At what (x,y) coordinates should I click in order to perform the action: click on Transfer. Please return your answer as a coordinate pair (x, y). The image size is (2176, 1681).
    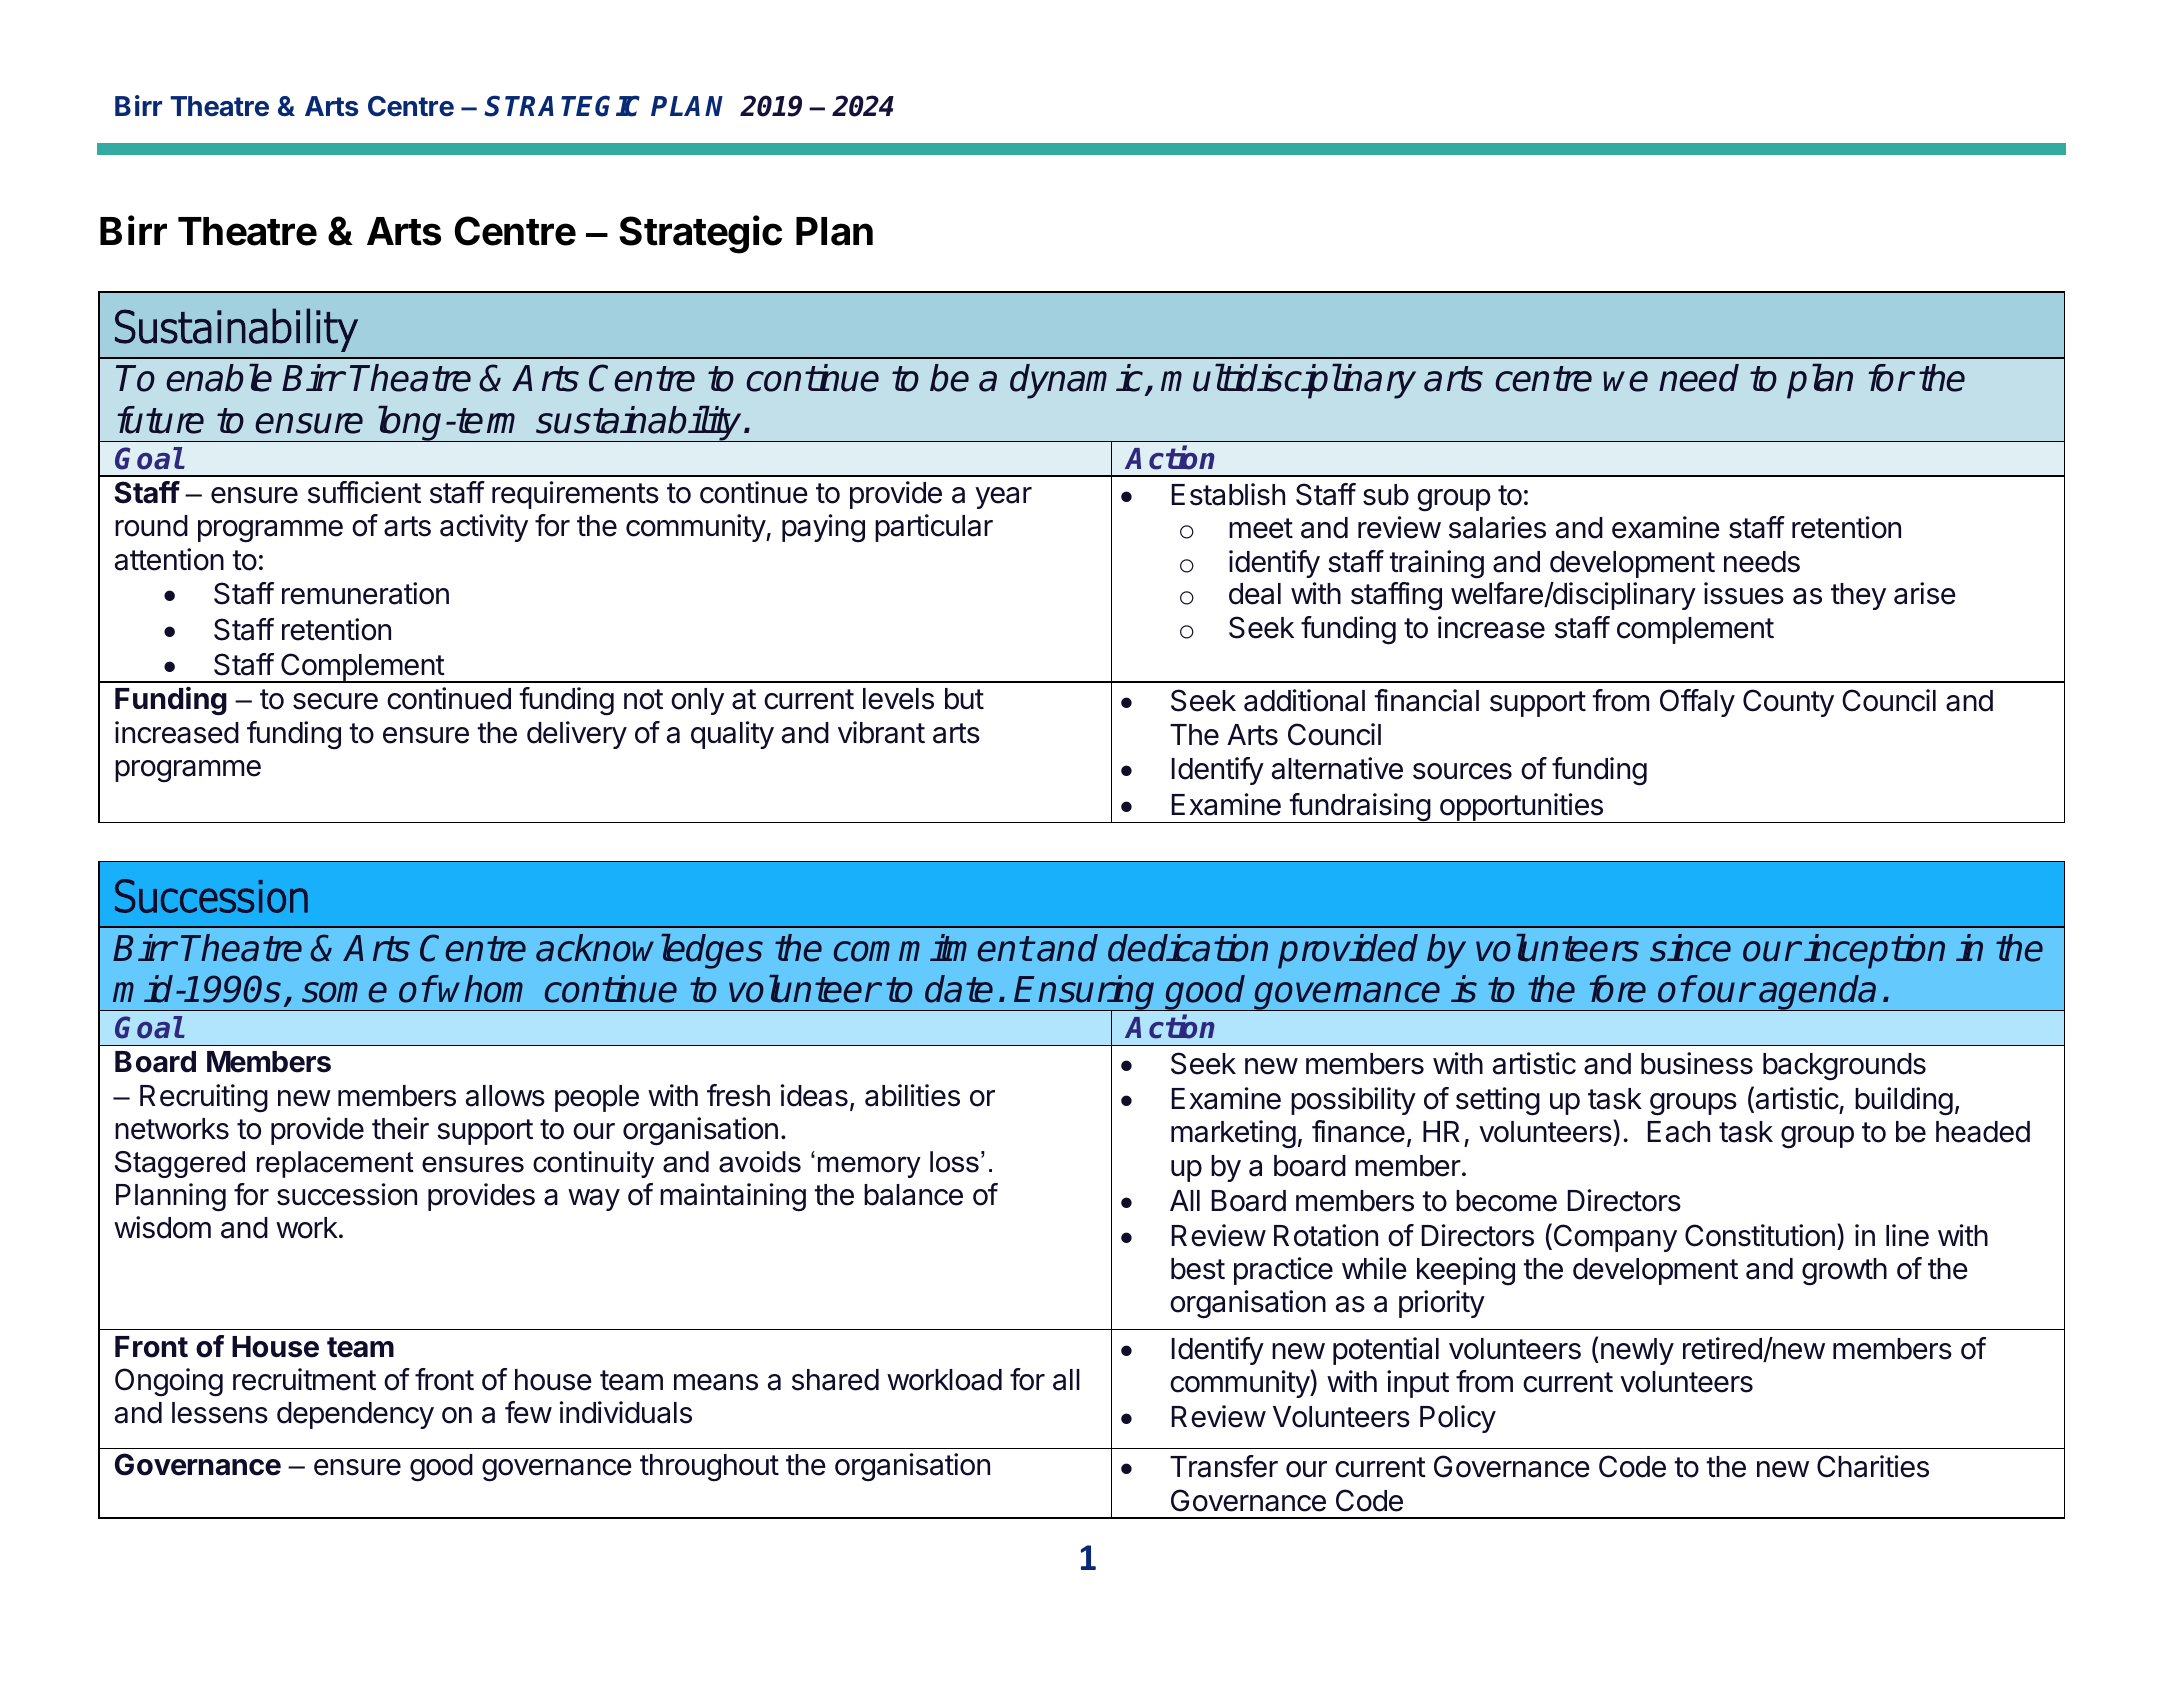
    Looking at the image, I should click on (1224, 1466).
